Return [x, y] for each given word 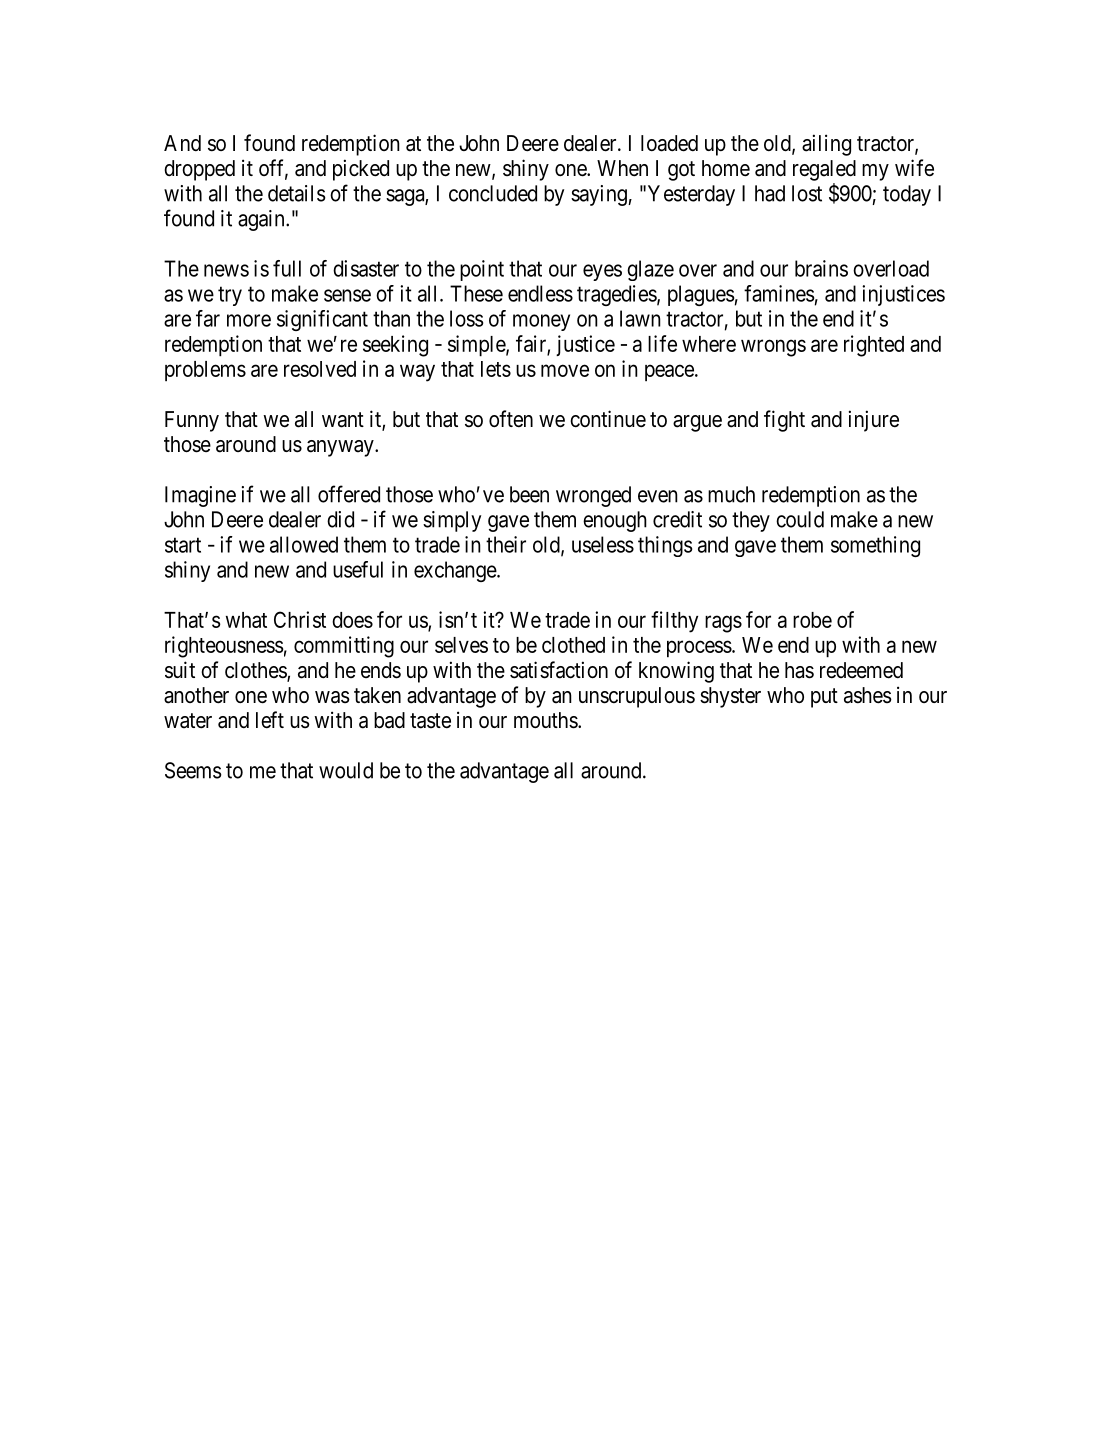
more [249, 320]
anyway [341, 448]
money [541, 322]
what [246, 620]
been [529, 494]
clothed [573, 645]
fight [784, 421]
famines [779, 293]
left [270, 720]
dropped [199, 170]
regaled [824, 170]
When [622, 168]
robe [812, 620]
